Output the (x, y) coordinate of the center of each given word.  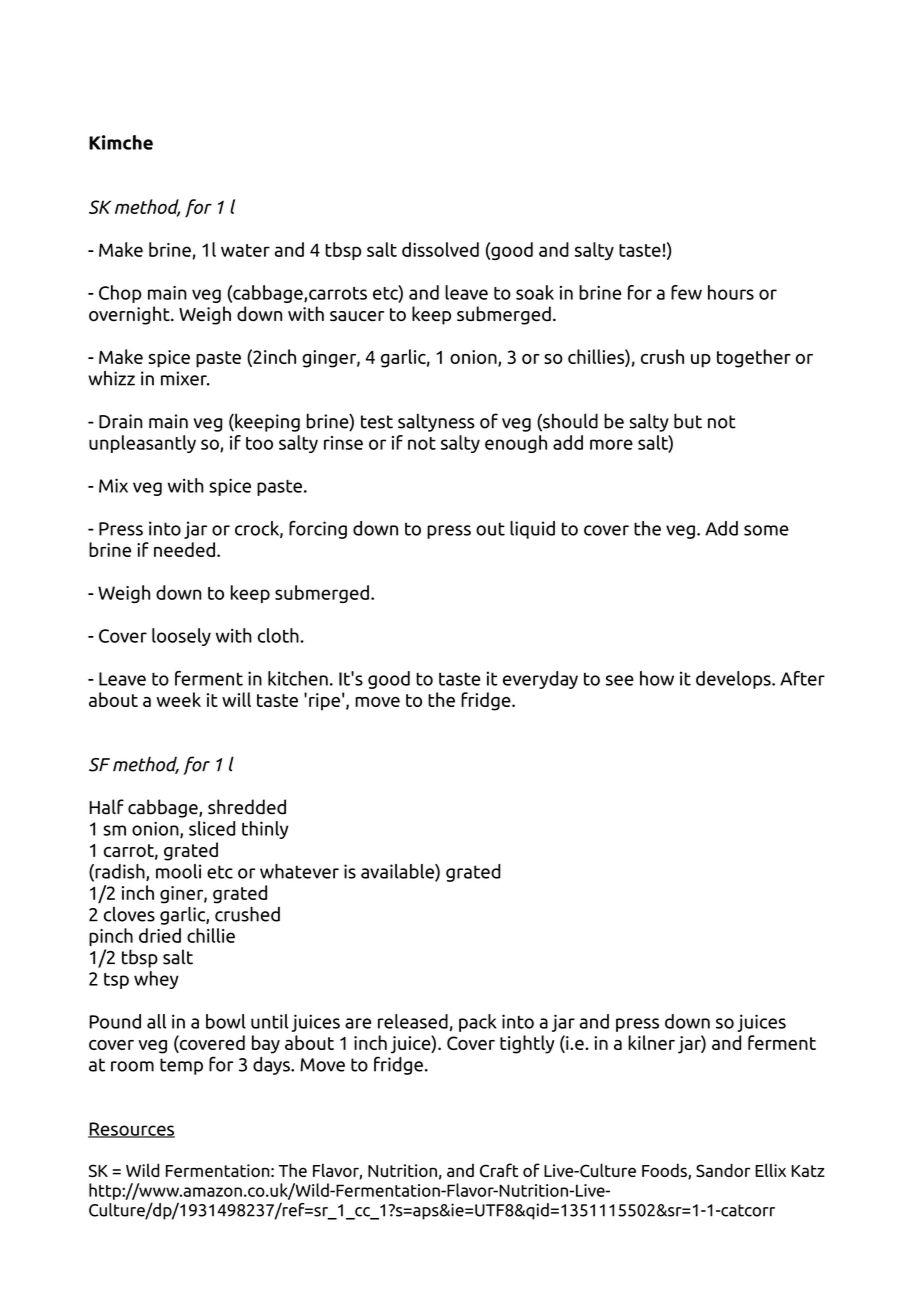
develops (734, 680)
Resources (131, 1130)
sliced (212, 828)
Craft (499, 1170)
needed (184, 549)
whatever (299, 871)
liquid (532, 530)
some (766, 530)
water (245, 250)
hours (731, 292)
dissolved (440, 249)
